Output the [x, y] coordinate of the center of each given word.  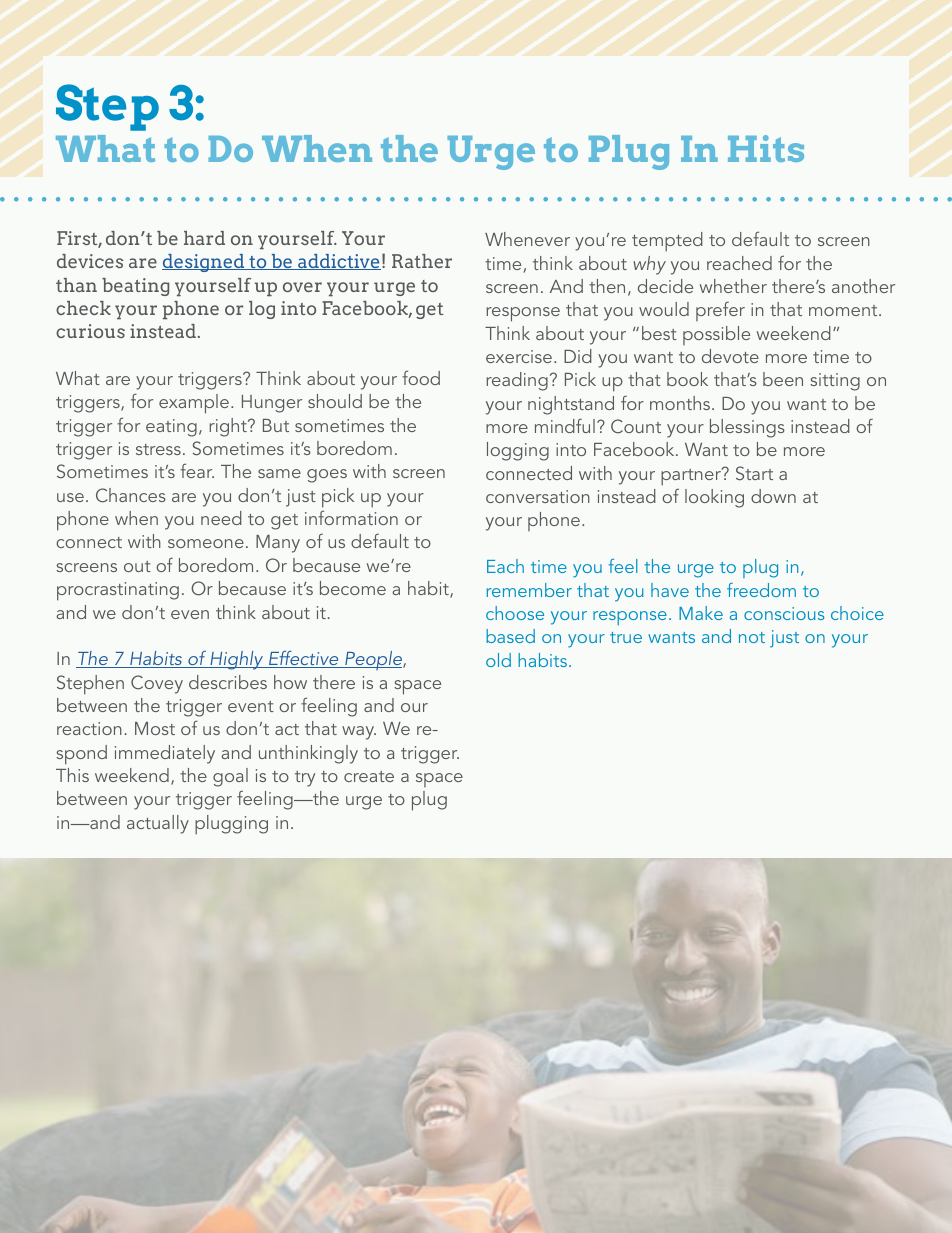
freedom [761, 590]
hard [204, 238]
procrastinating [118, 591]
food [421, 377]
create [369, 776]
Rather [422, 261]
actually [158, 824]
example [194, 404]
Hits [766, 148]
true [626, 637]
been [783, 379]
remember [529, 590]
